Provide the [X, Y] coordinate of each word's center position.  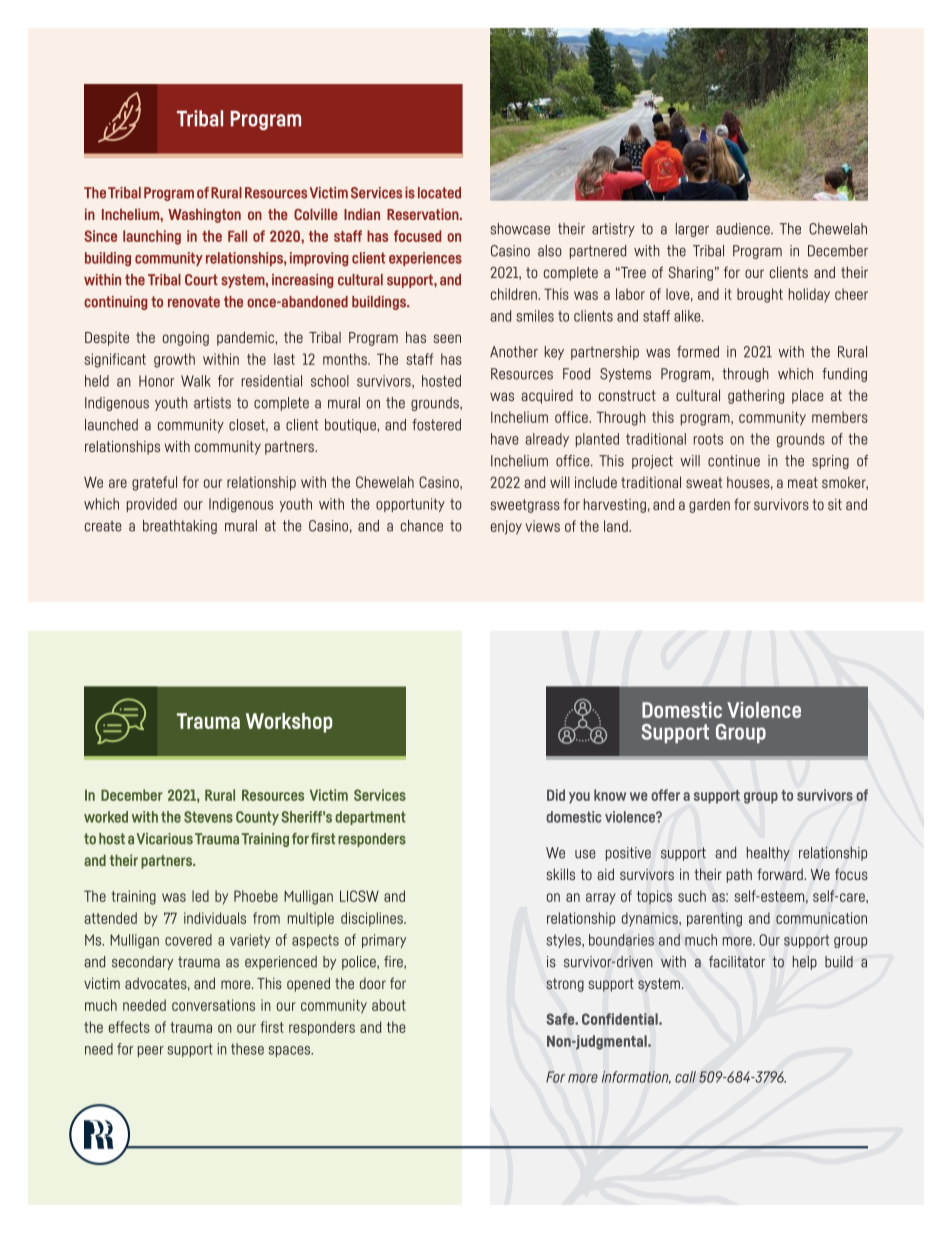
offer [665, 795]
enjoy [506, 527]
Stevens [208, 817]
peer [151, 1051]
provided [152, 505]
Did [556, 795]
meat [803, 482]
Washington [204, 215]
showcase [520, 229]
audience [744, 229]
